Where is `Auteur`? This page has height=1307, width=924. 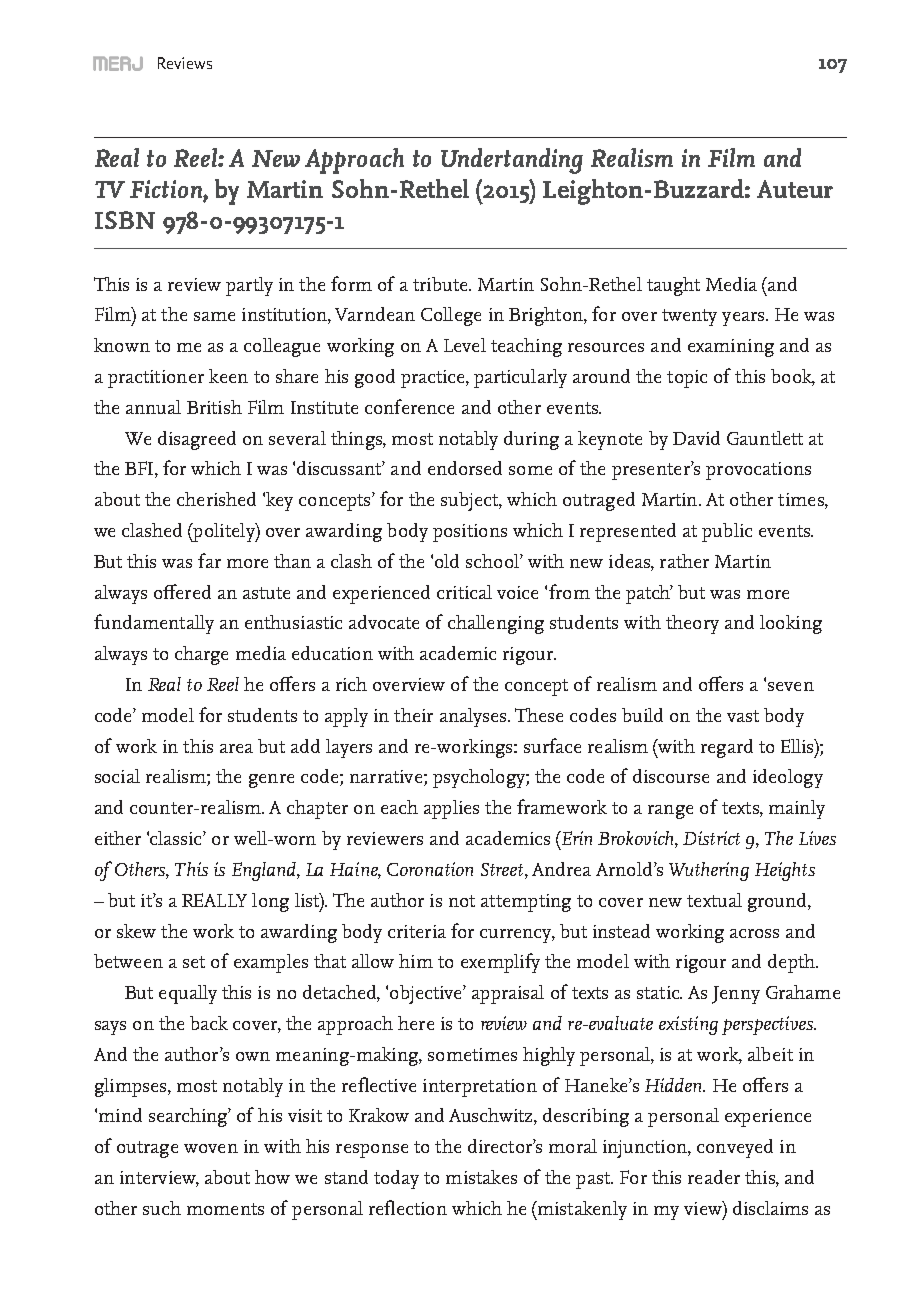
Auteur is located at coordinates (795, 189).
